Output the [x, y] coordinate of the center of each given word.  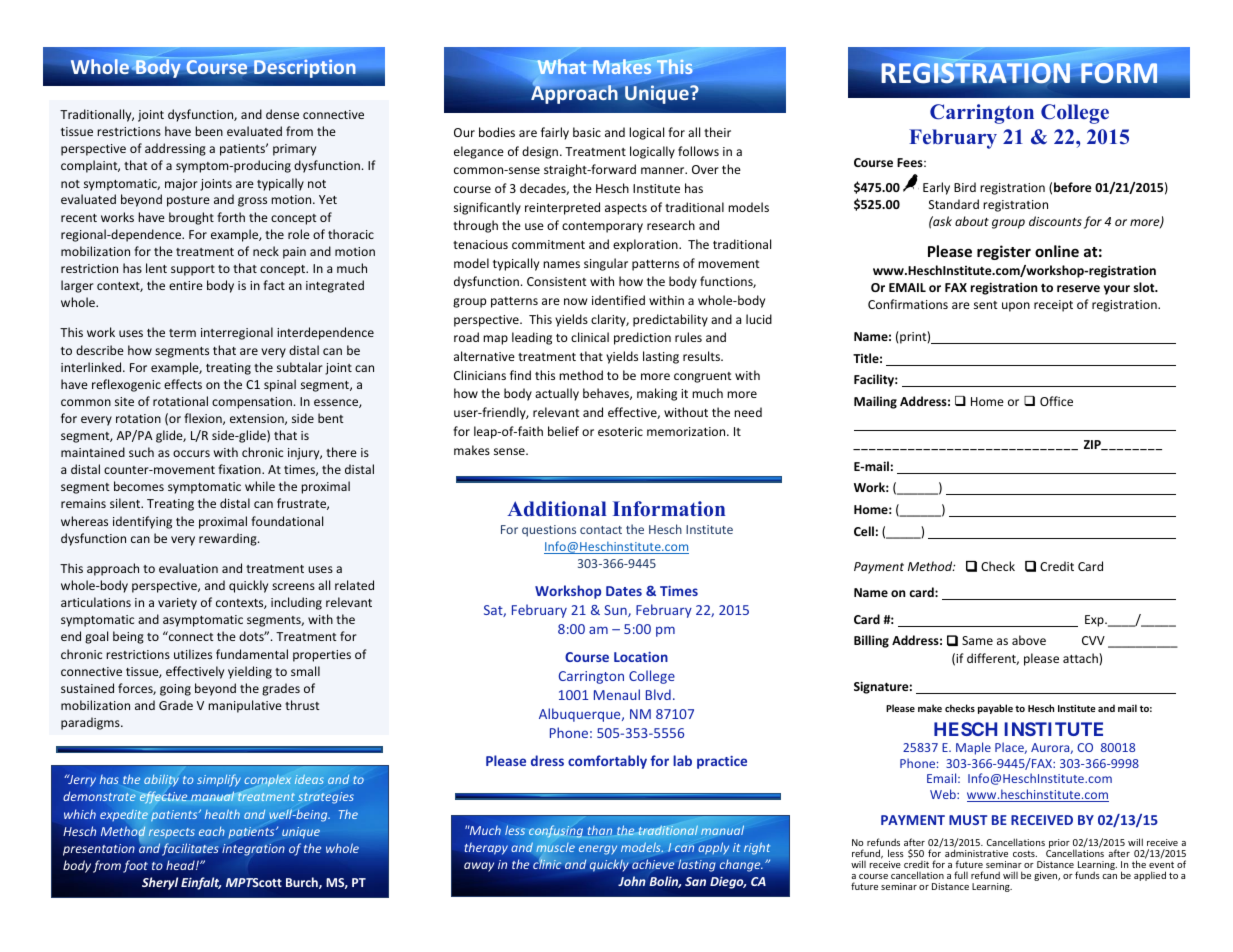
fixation [240, 469]
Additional [557, 509]
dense [282, 114]
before [1073, 187]
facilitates [190, 849]
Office [1056, 401]
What [561, 66]
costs [1025, 853]
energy [598, 850]
